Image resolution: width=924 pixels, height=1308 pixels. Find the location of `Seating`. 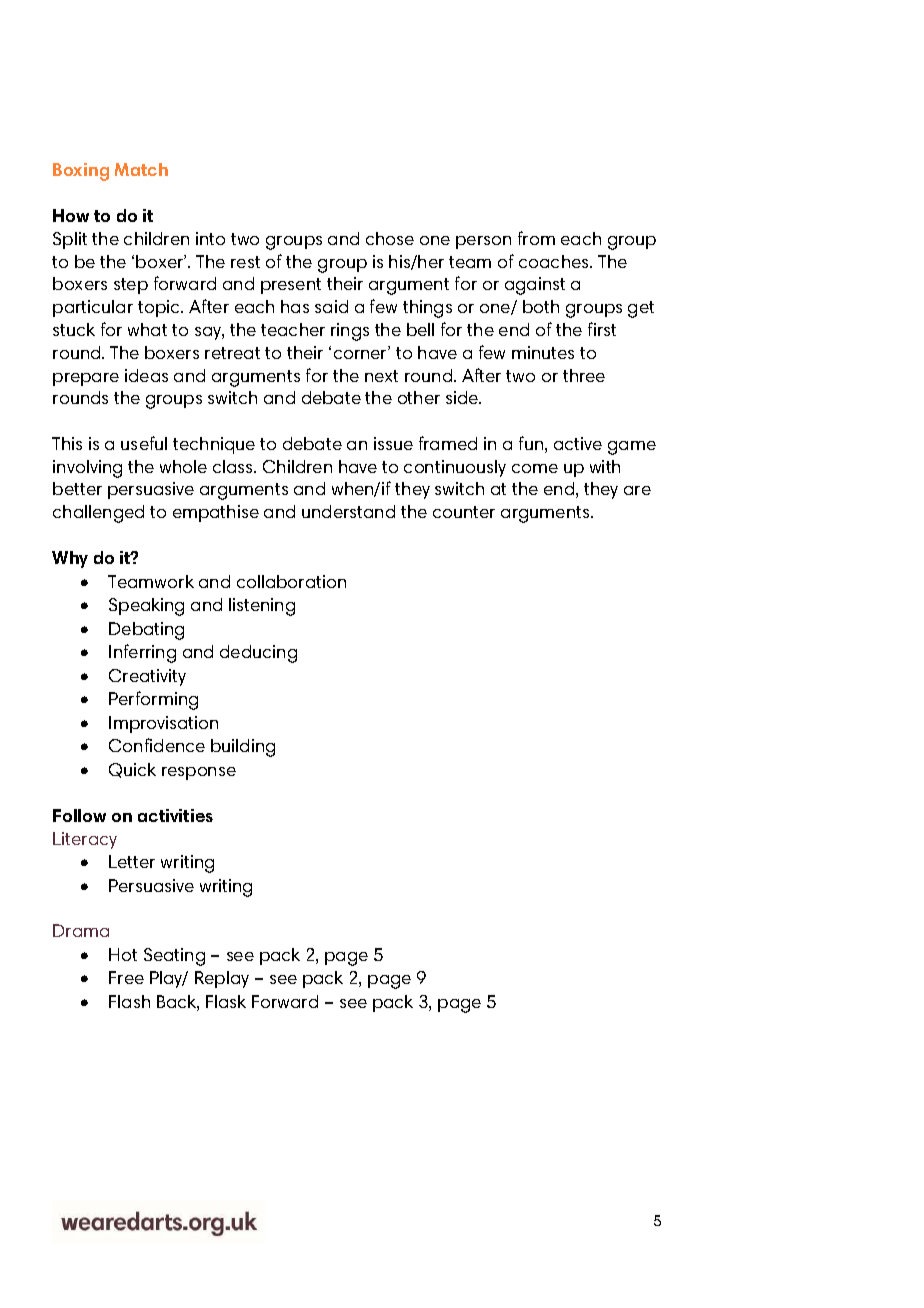

Seating is located at coordinates (174, 957).
